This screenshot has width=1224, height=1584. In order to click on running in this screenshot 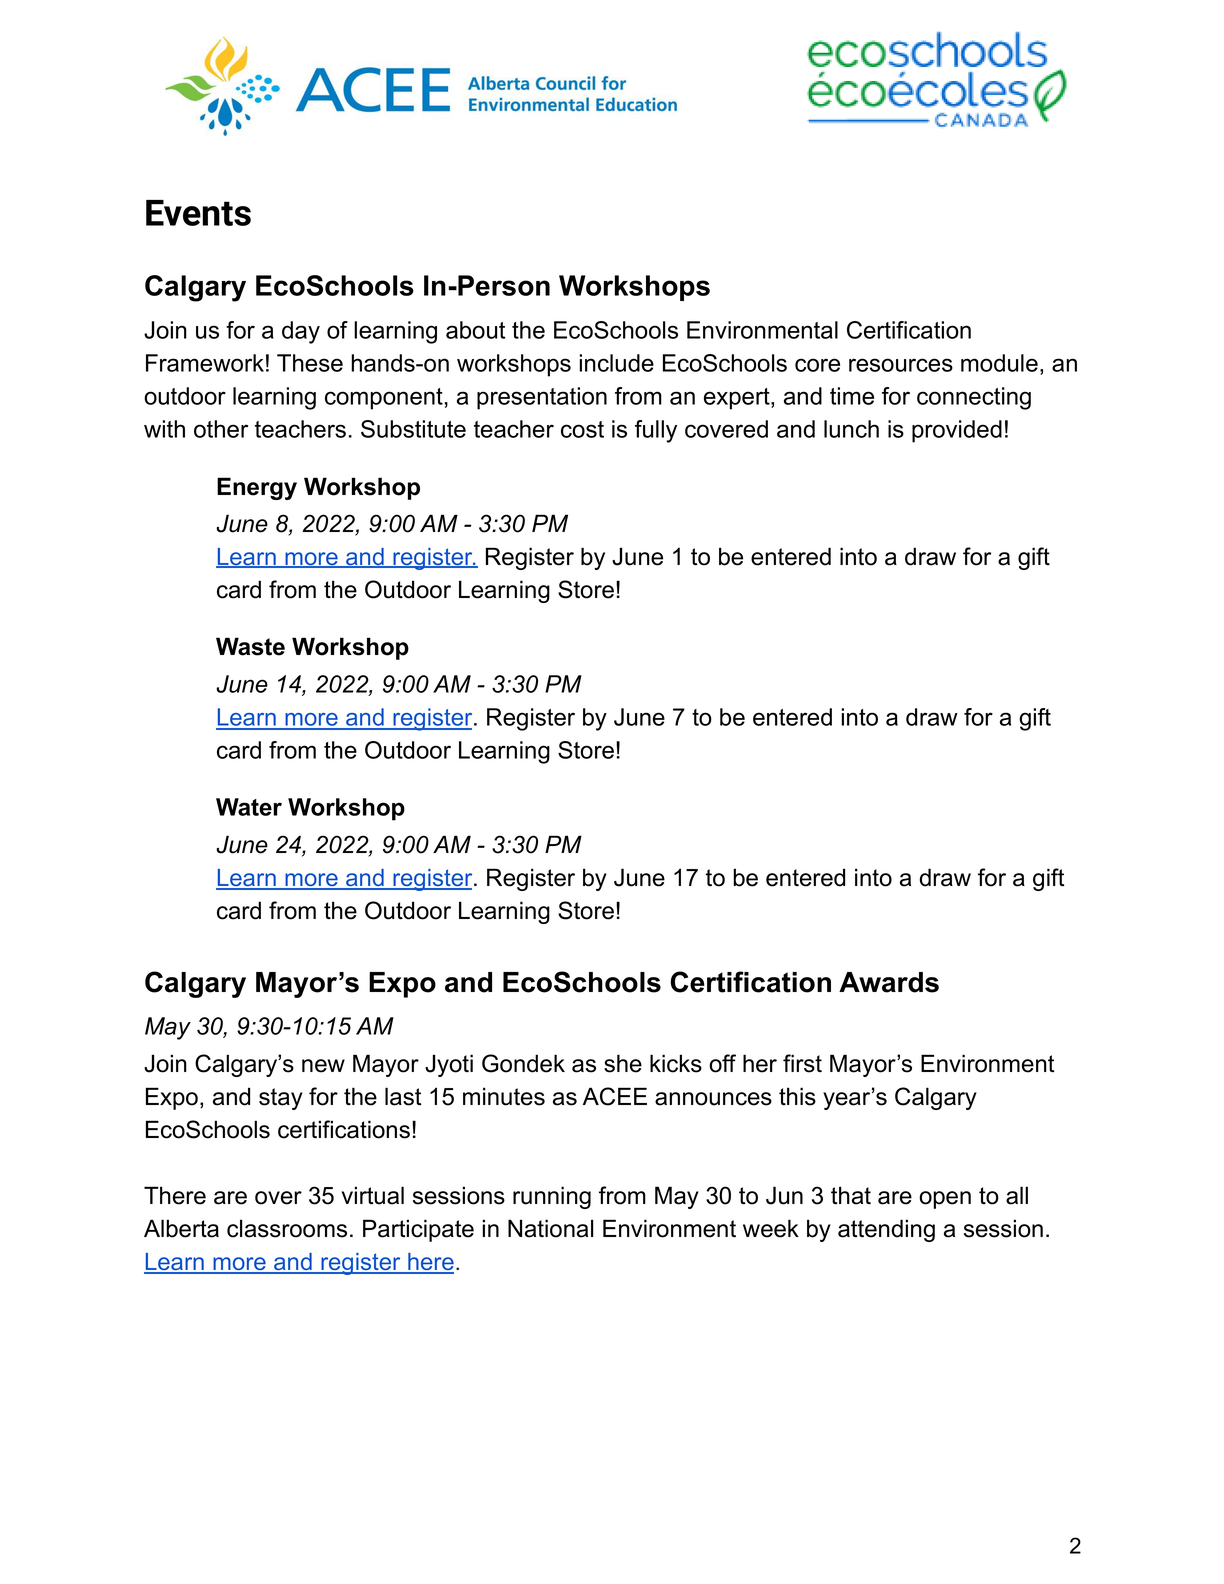, I will do `click(552, 1197)`.
